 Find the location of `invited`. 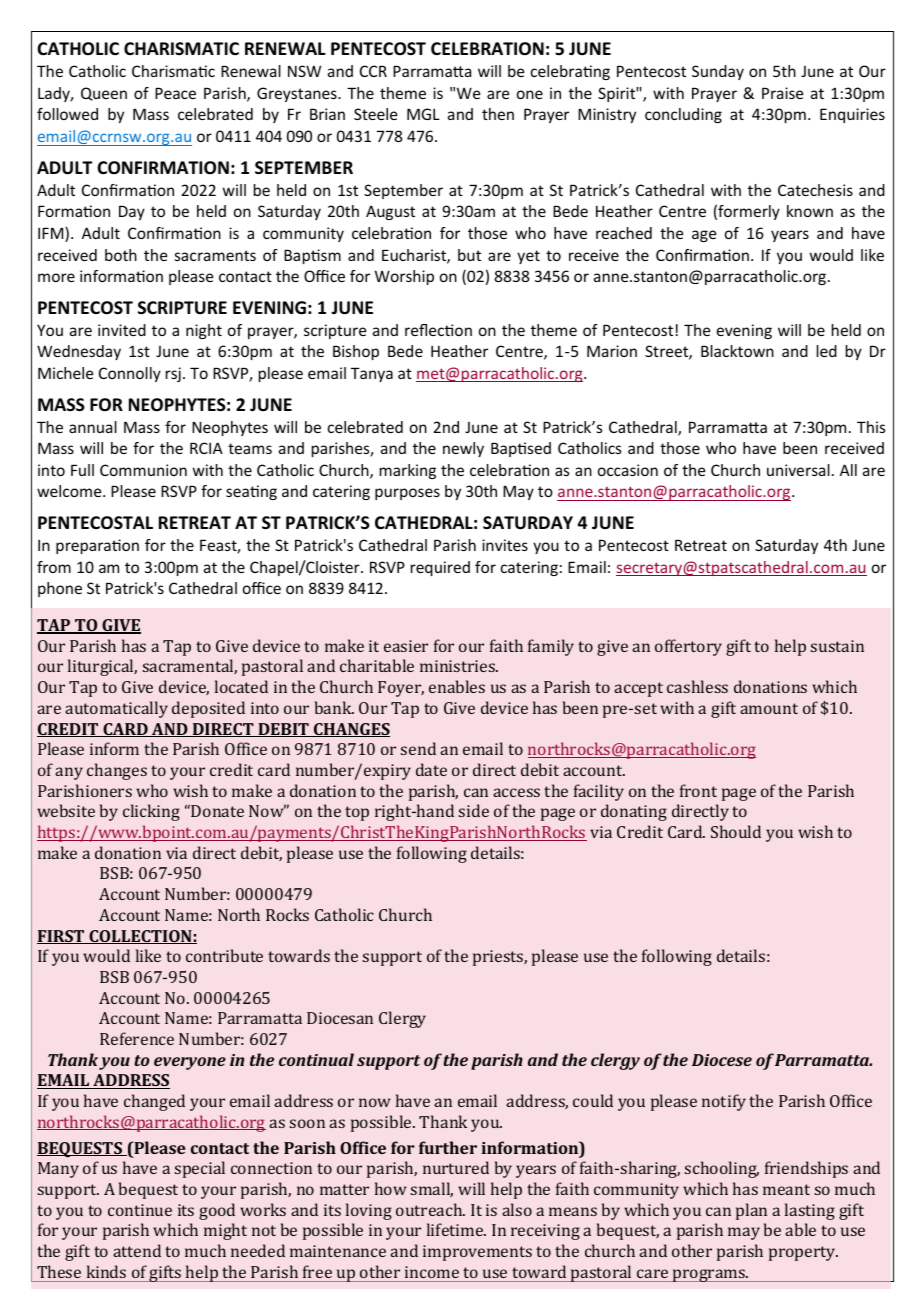

invited is located at coordinates (122, 330).
